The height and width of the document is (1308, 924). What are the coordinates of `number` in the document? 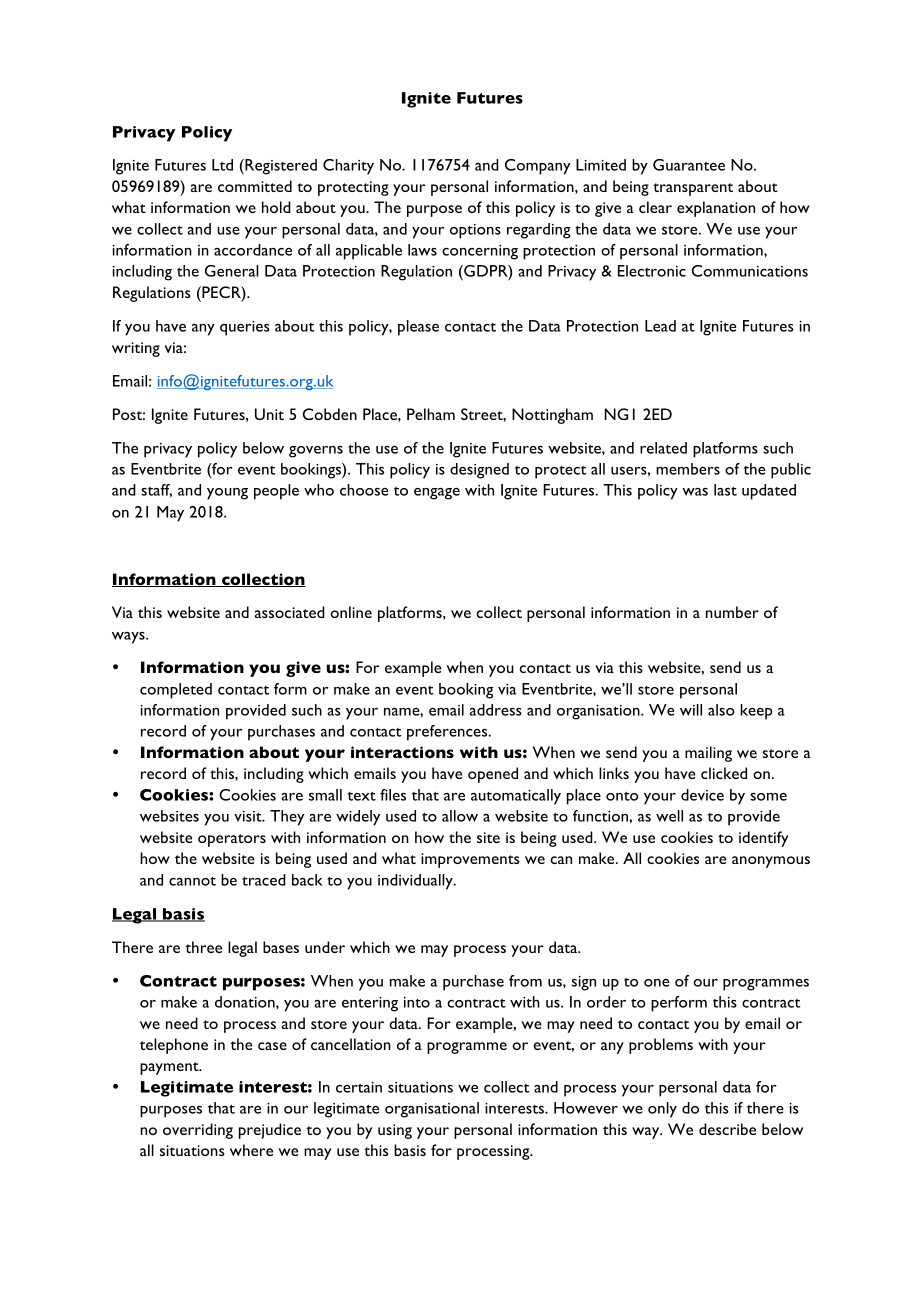 It's located at (732, 612).
